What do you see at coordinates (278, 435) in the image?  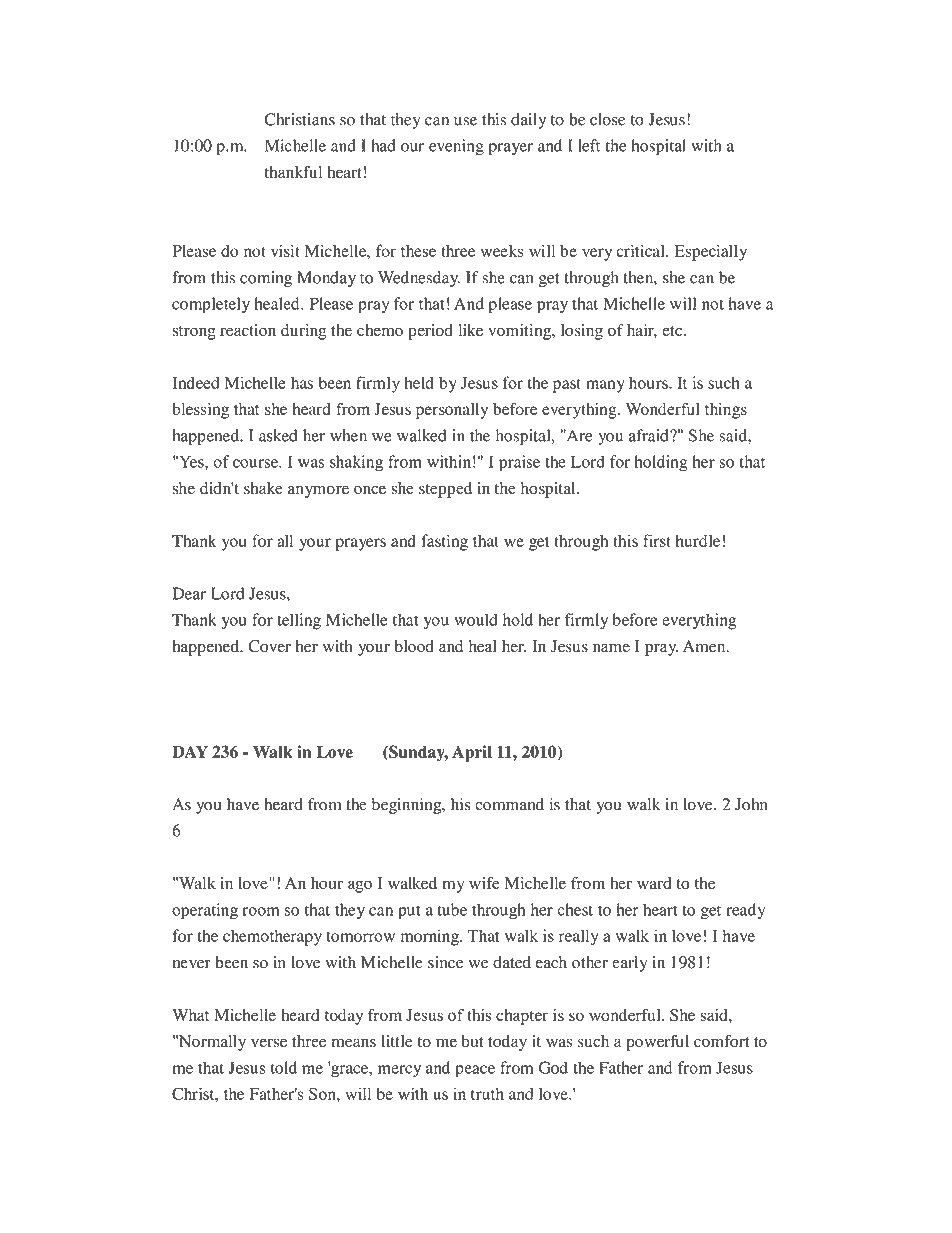 I see `asked` at bounding box center [278, 435].
